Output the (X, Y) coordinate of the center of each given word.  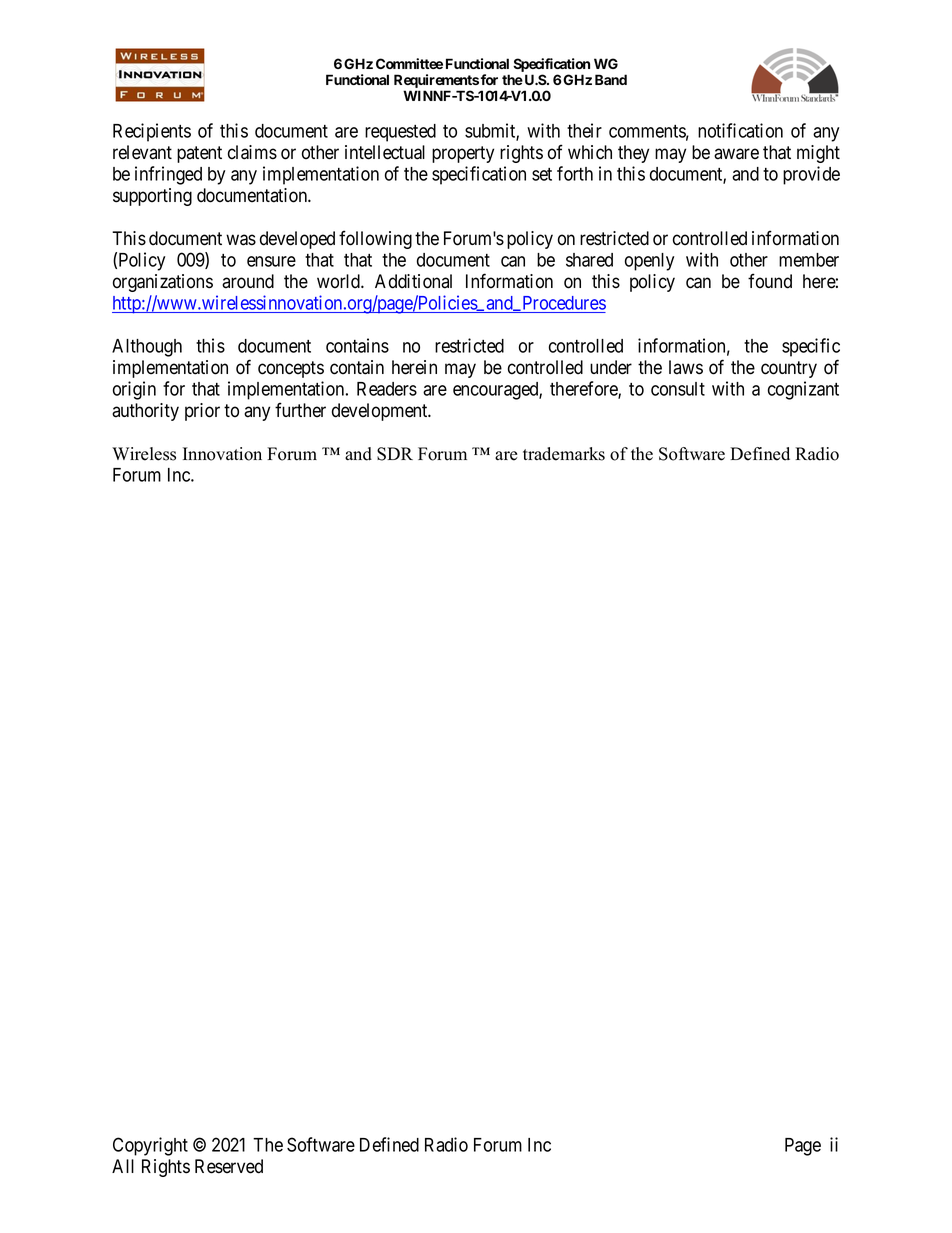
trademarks (564, 454)
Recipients (152, 132)
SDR (395, 454)
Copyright (150, 1146)
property (463, 154)
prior (202, 412)
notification (740, 130)
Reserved (229, 1166)
